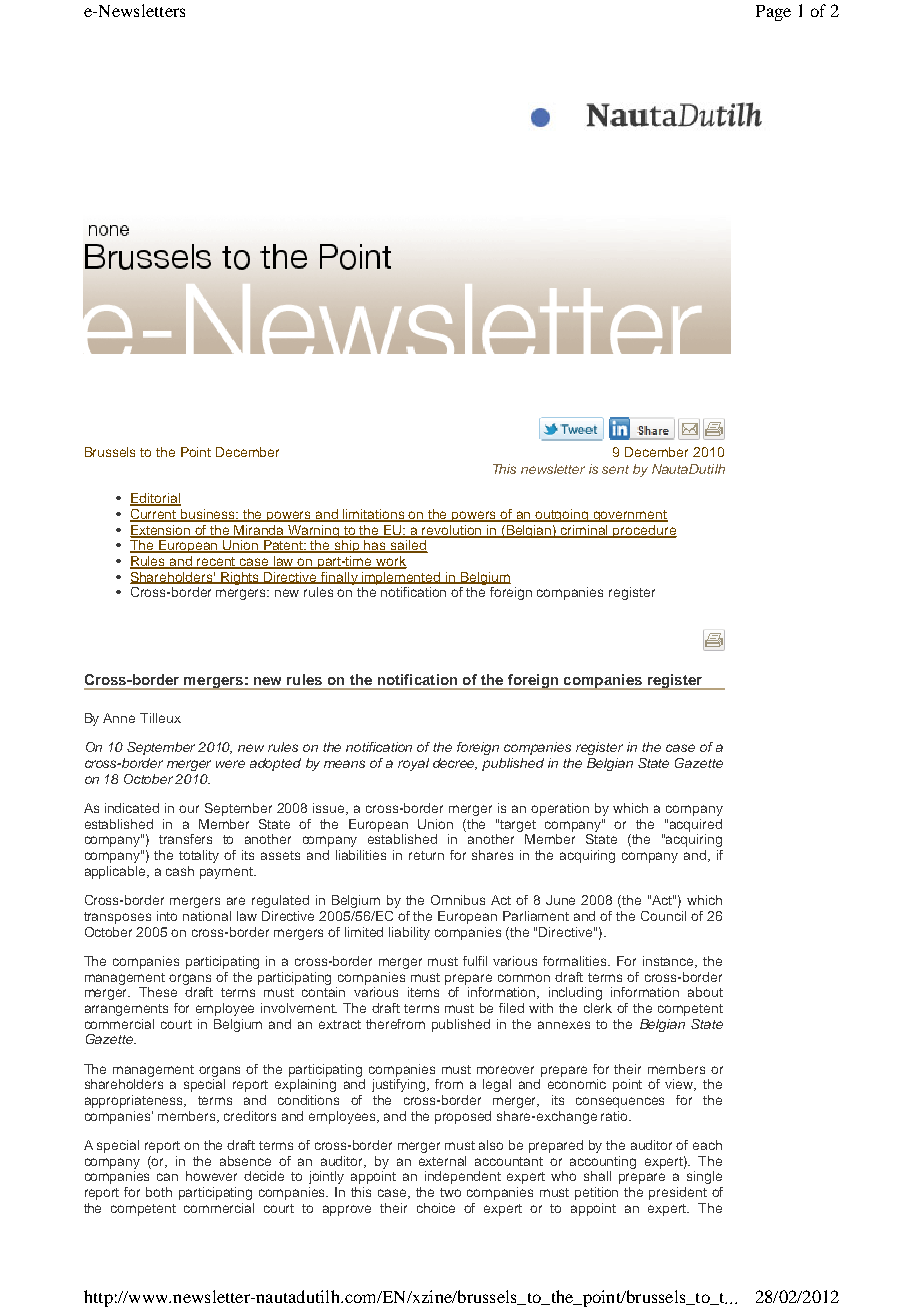 This page has height=1308, width=924. What do you see at coordinates (630, 516) in the page?
I see `government` at bounding box center [630, 516].
